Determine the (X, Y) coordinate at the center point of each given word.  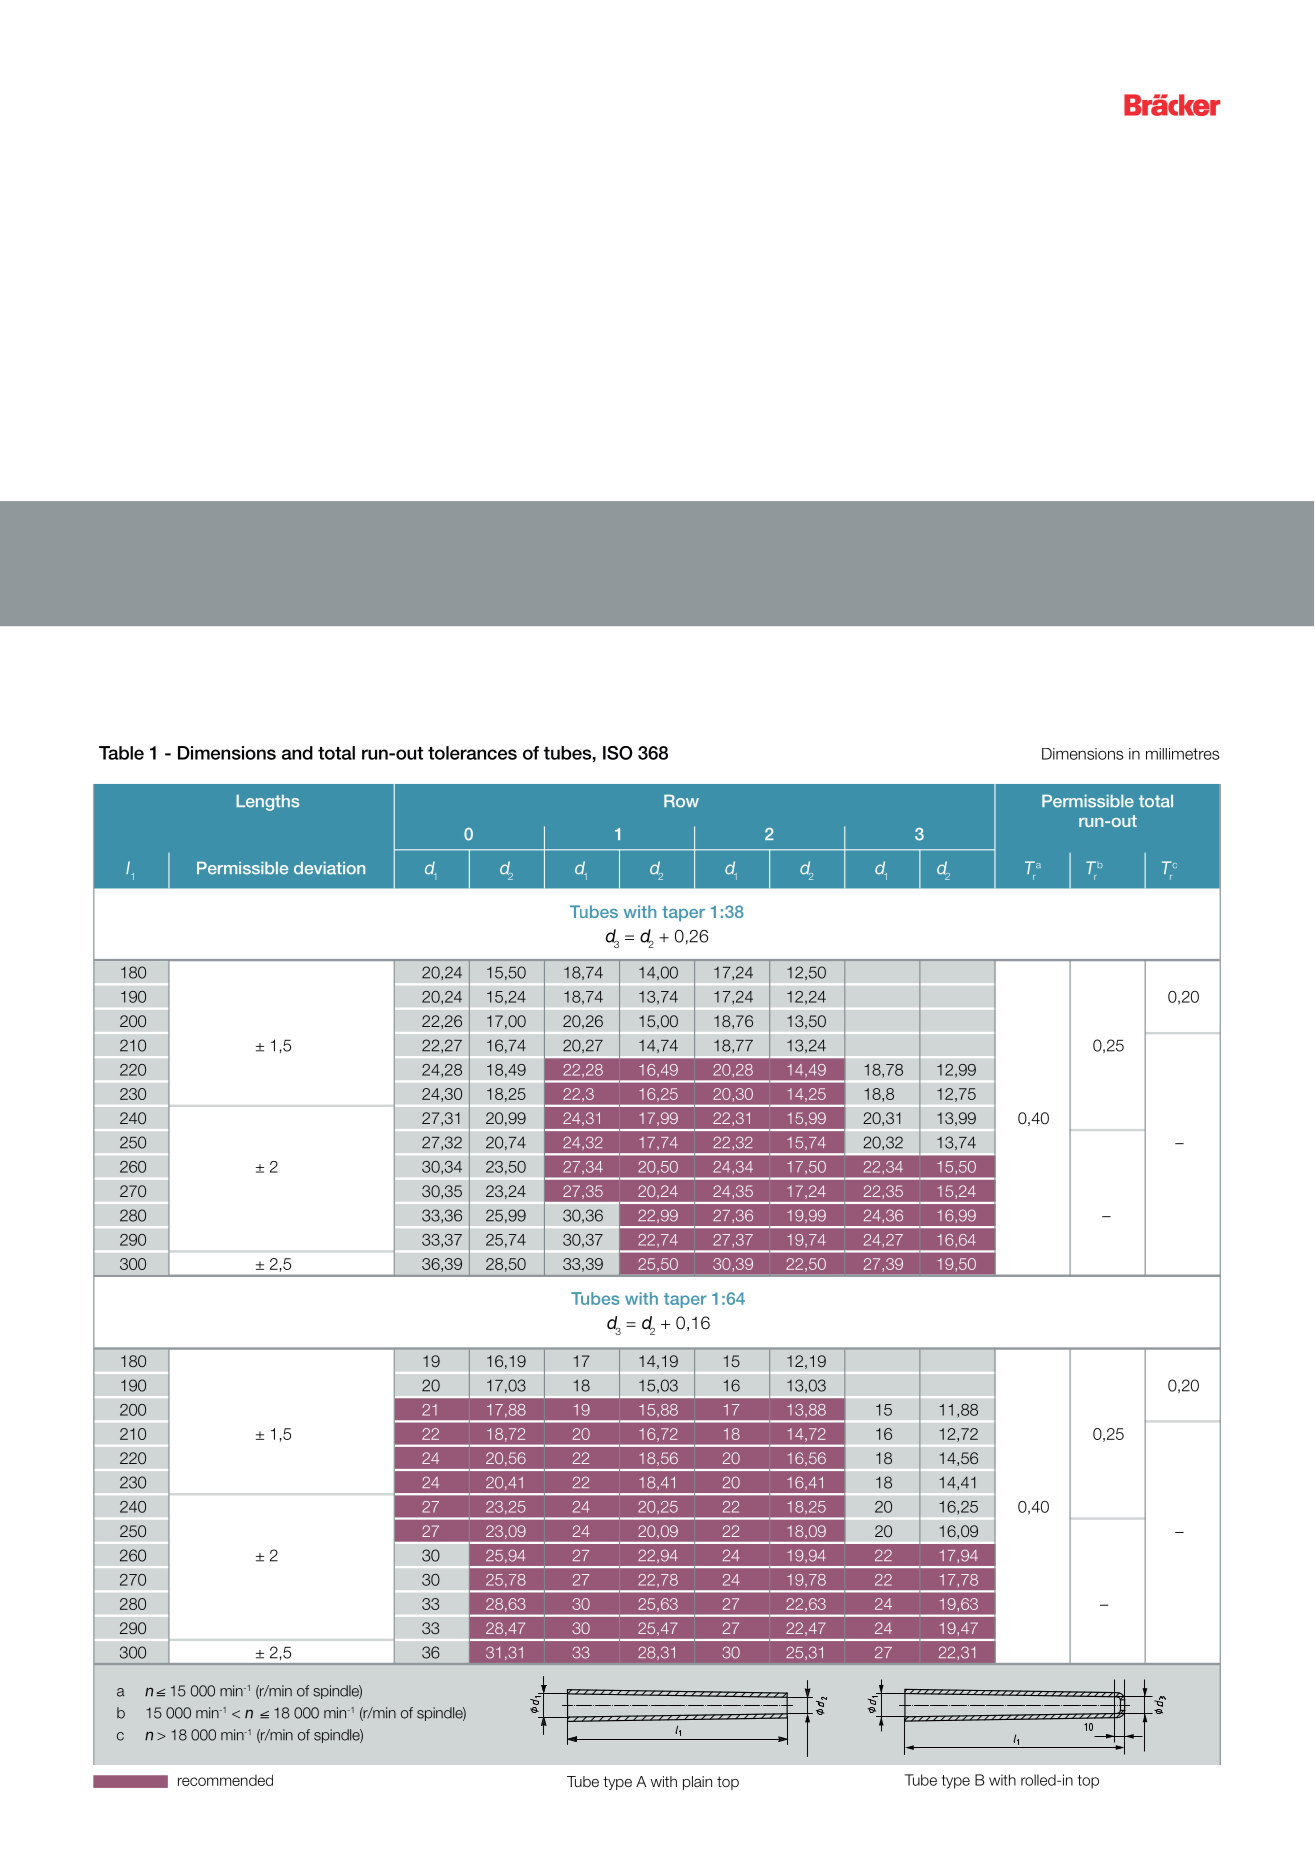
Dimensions (227, 753)
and (297, 753)
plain (697, 1783)
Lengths (268, 803)
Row (681, 801)
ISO (618, 753)
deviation (329, 868)
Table (121, 753)
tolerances (472, 753)
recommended (225, 1780)
